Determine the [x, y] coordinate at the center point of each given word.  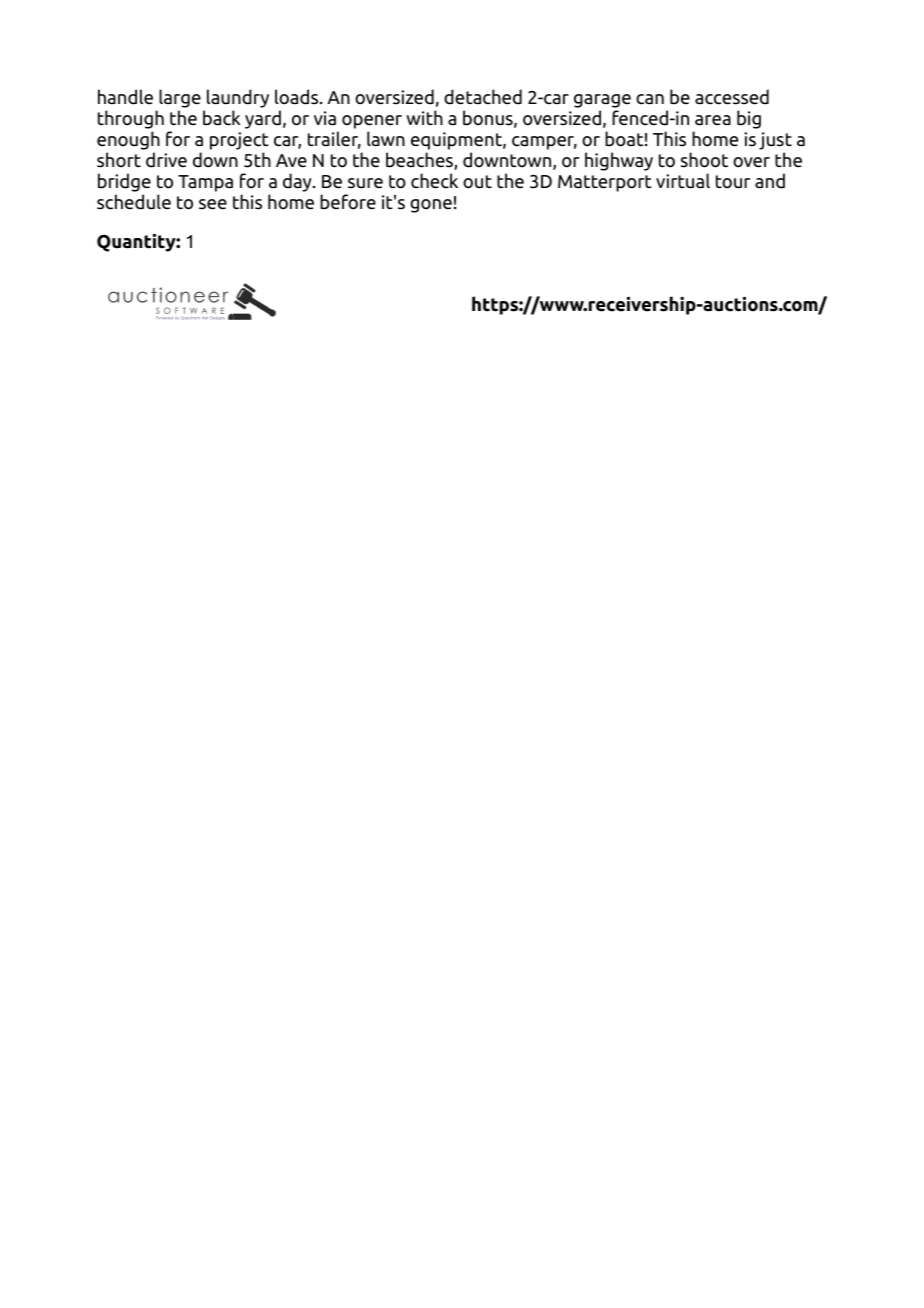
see [213, 204]
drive [166, 160]
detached [483, 97]
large [179, 100]
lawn [386, 138]
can [650, 99]
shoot [704, 160]
